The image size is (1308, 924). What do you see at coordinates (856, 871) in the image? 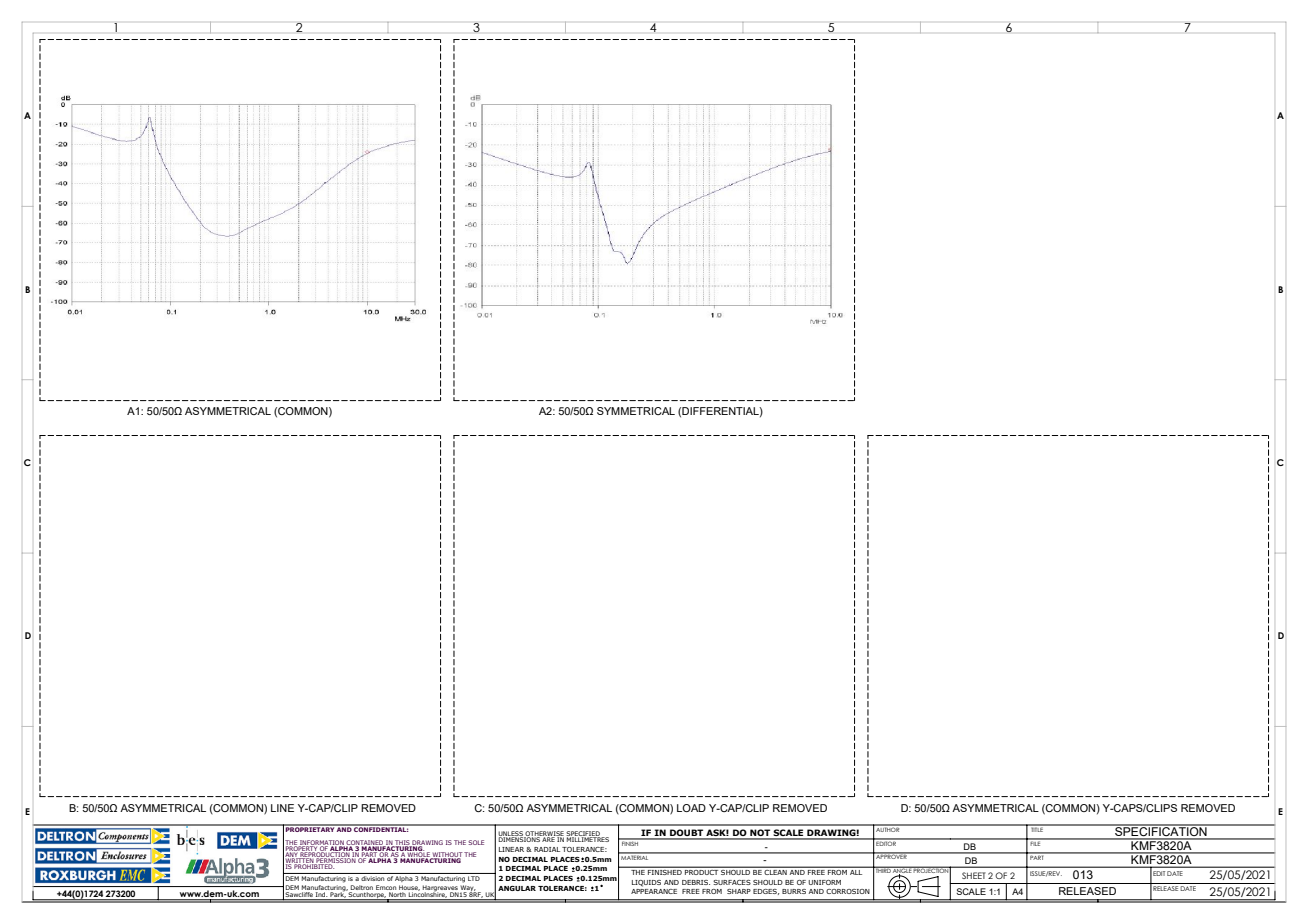
I see `ALL` at bounding box center [856, 871].
